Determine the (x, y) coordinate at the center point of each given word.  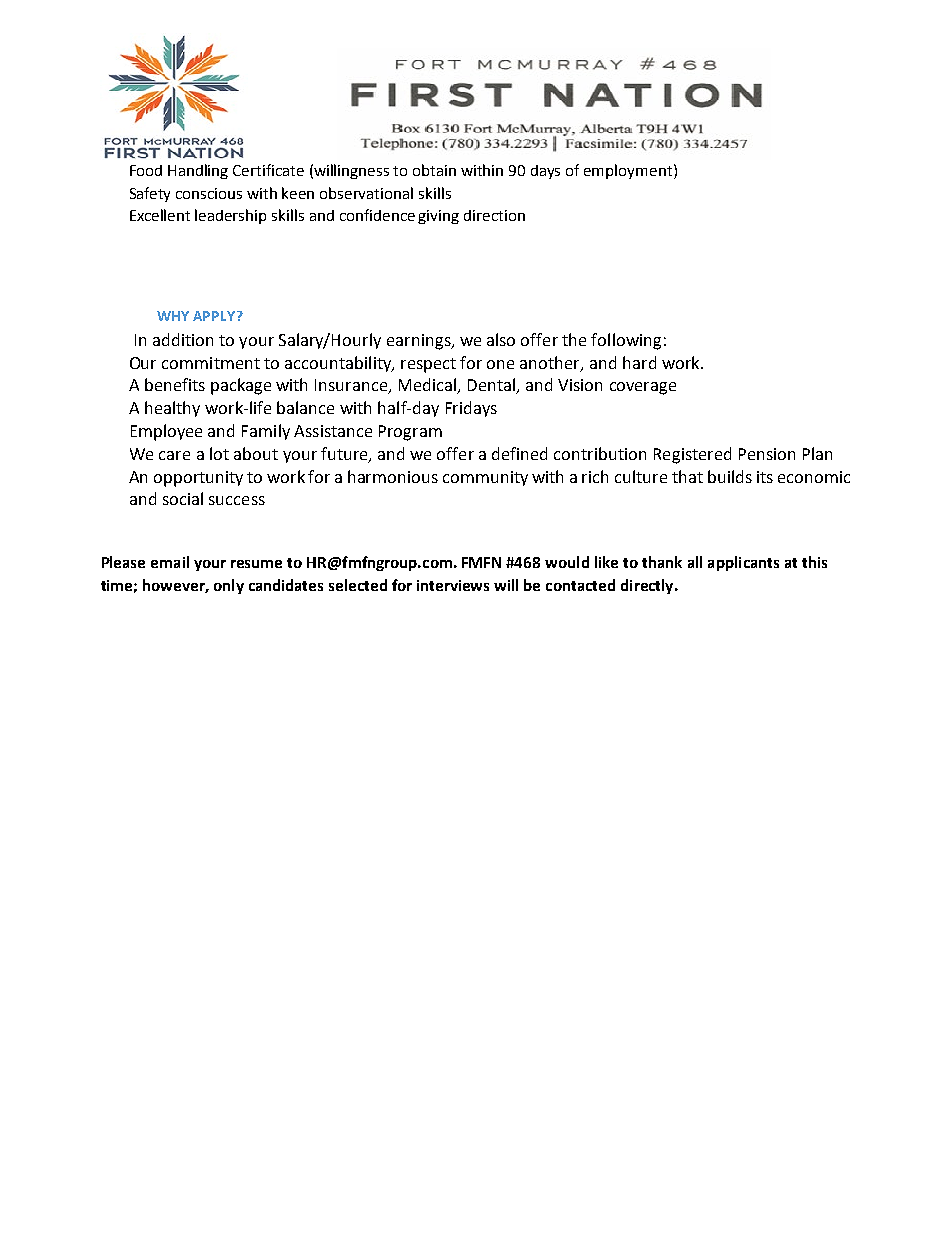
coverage (643, 388)
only (229, 586)
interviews (453, 585)
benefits (175, 384)
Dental (493, 386)
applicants (743, 563)
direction (494, 215)
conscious (209, 193)
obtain (434, 170)
